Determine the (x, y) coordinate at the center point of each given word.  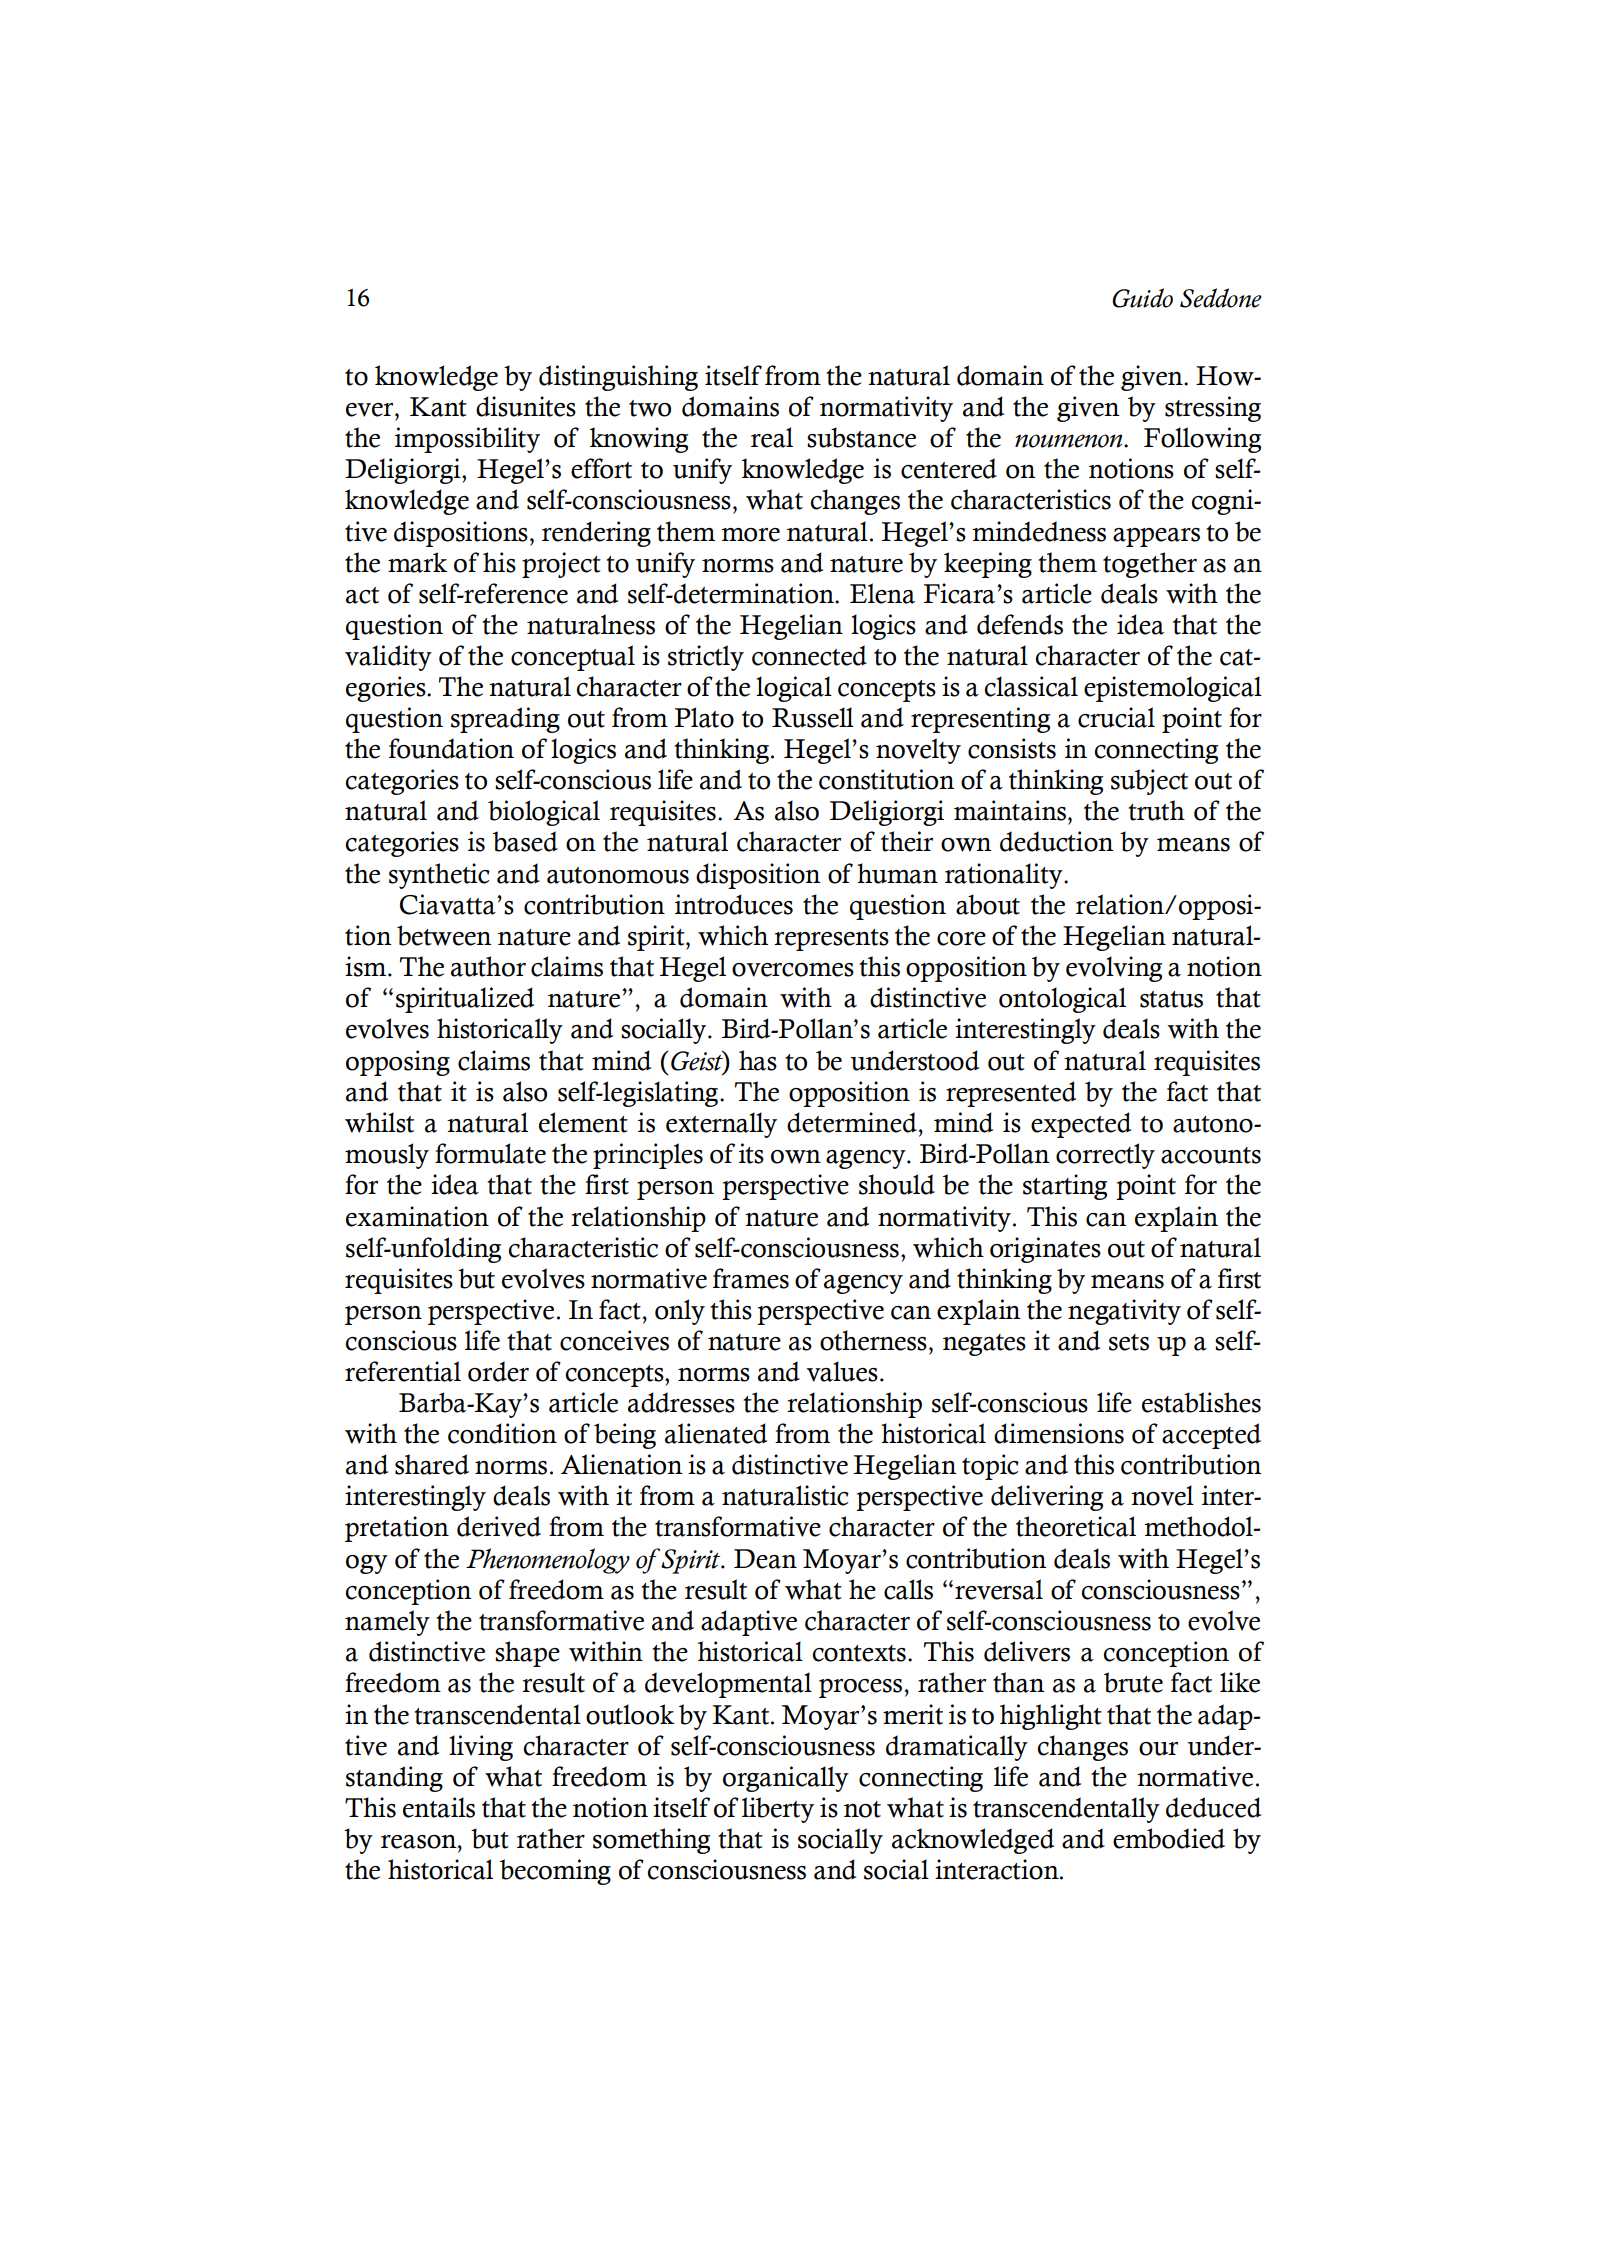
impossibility (467, 440)
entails (439, 1807)
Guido (1142, 298)
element (583, 1122)
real (772, 437)
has (758, 1060)
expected (1081, 1125)
